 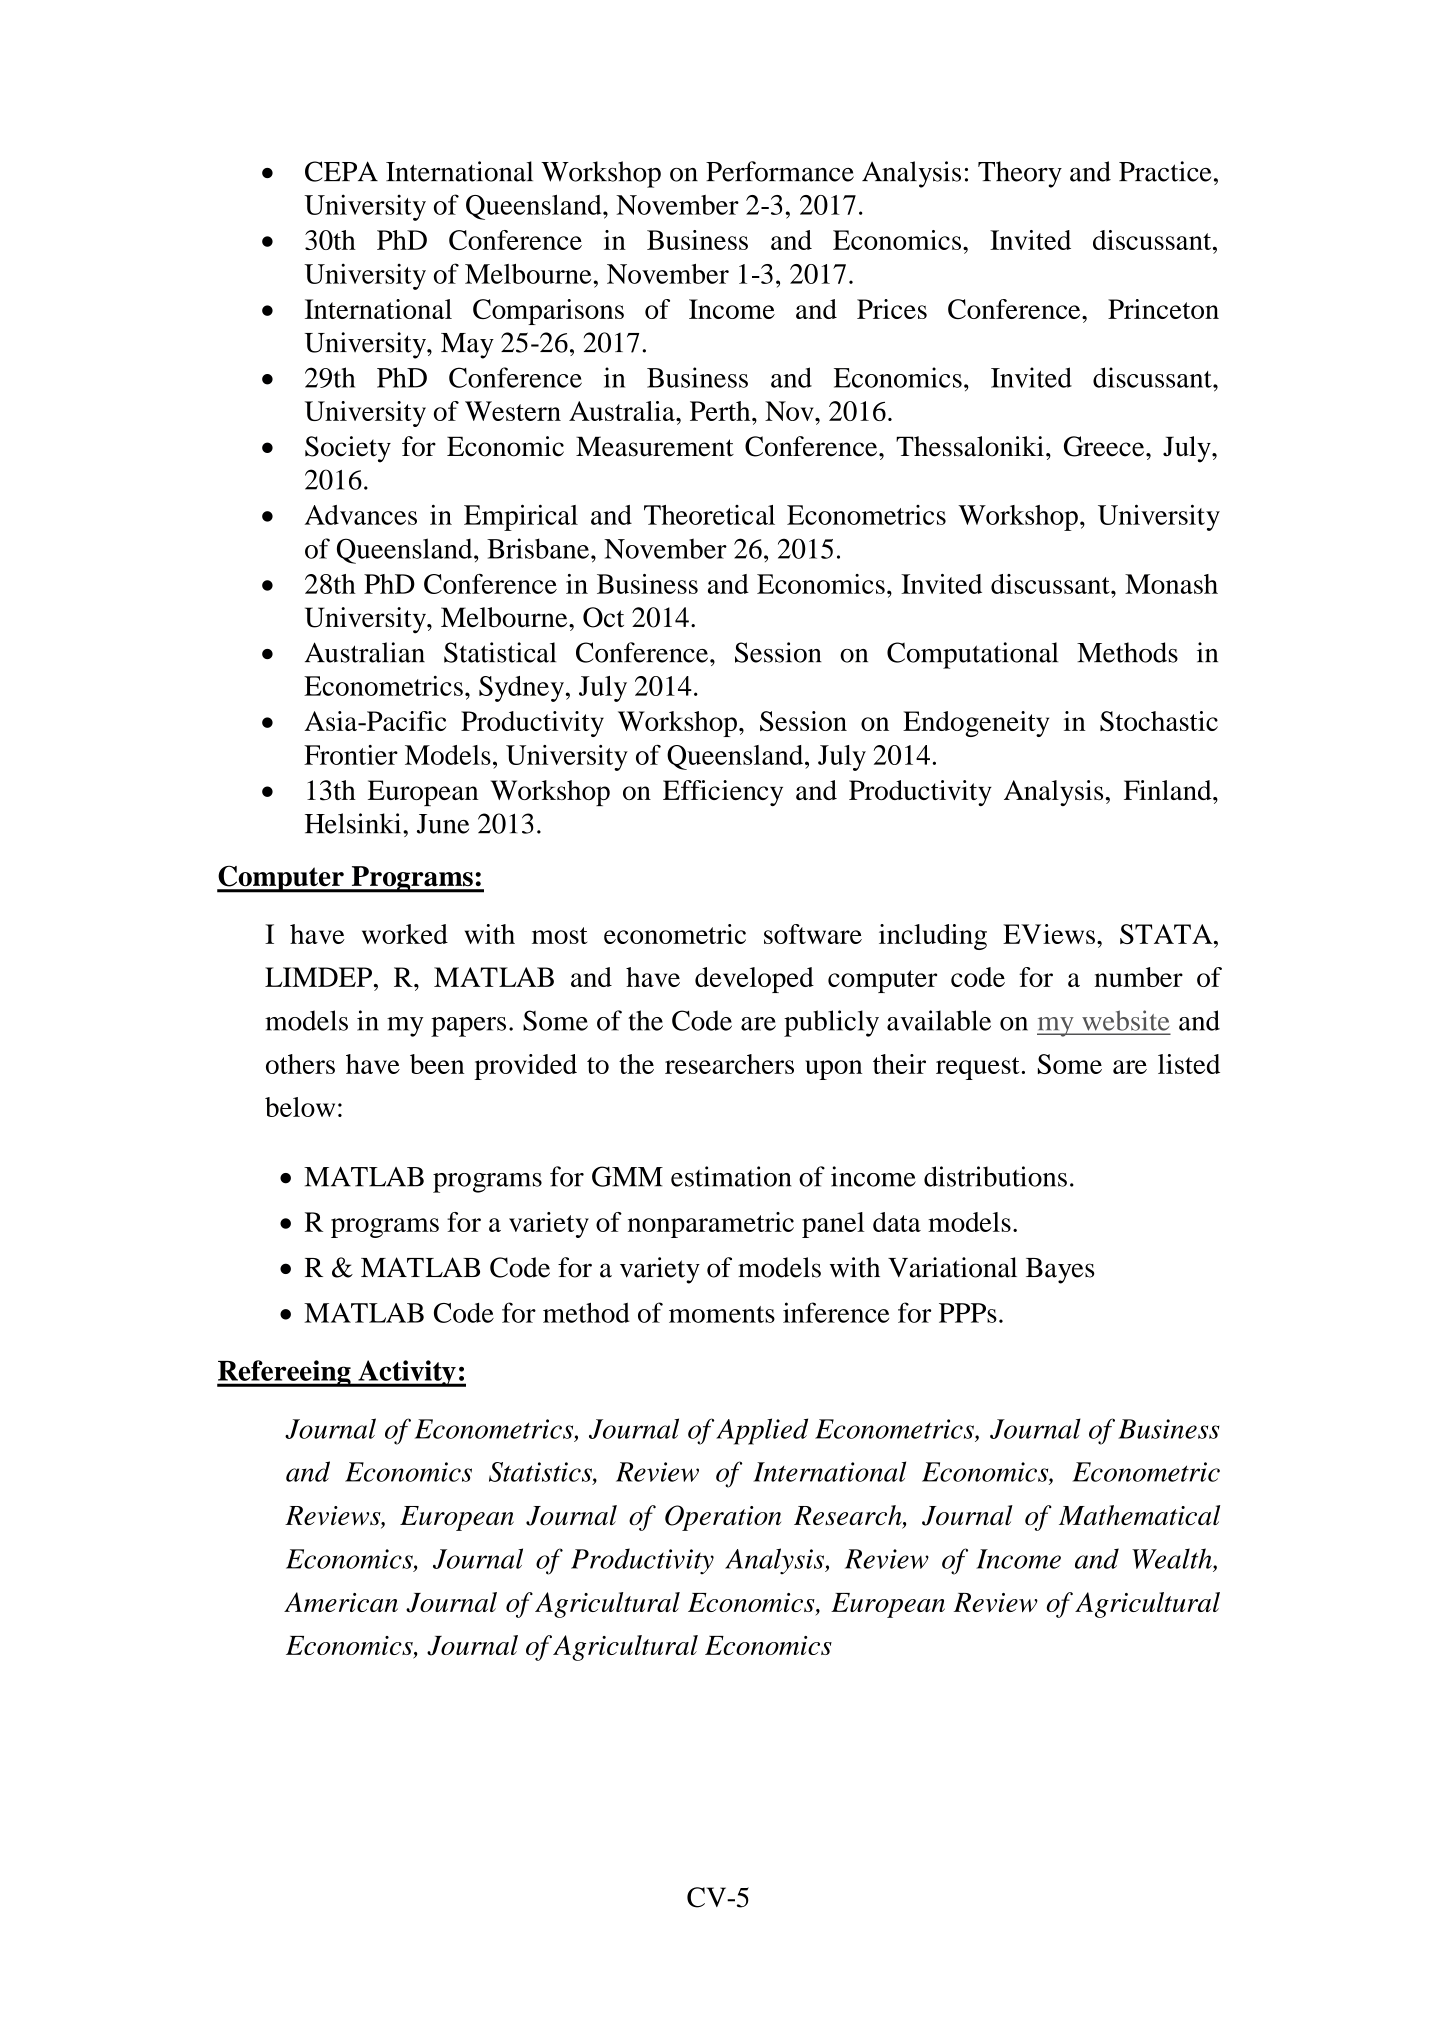 I want to click on nonparametric, so click(x=711, y=1225).
